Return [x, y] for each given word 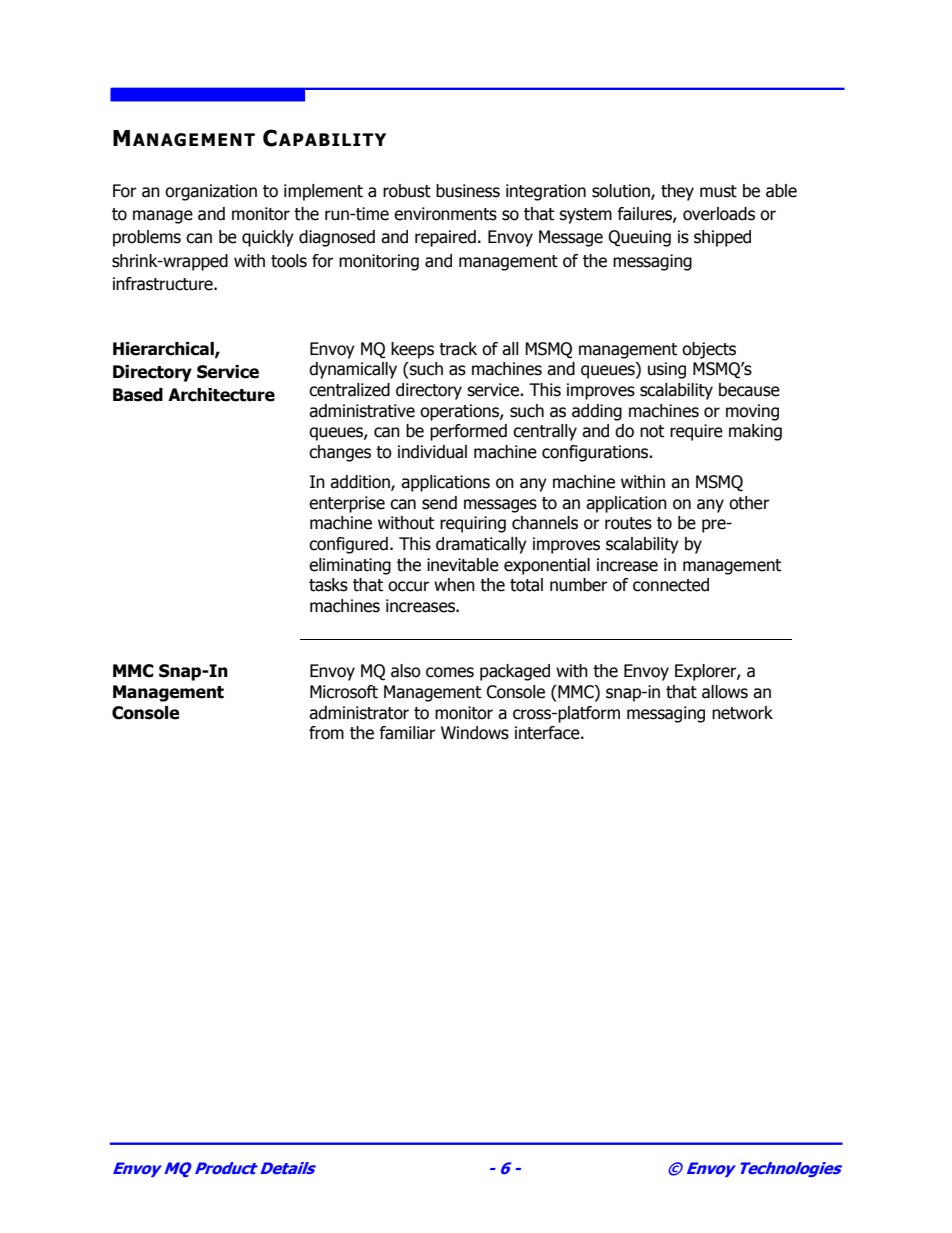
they [677, 192]
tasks [328, 585]
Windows [475, 733]
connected [671, 585]
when [454, 585]
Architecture [221, 395]
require [696, 432]
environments [445, 214]
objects [709, 350]
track [458, 349]
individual [432, 452]
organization [211, 192]
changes [340, 453]
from [326, 733]
